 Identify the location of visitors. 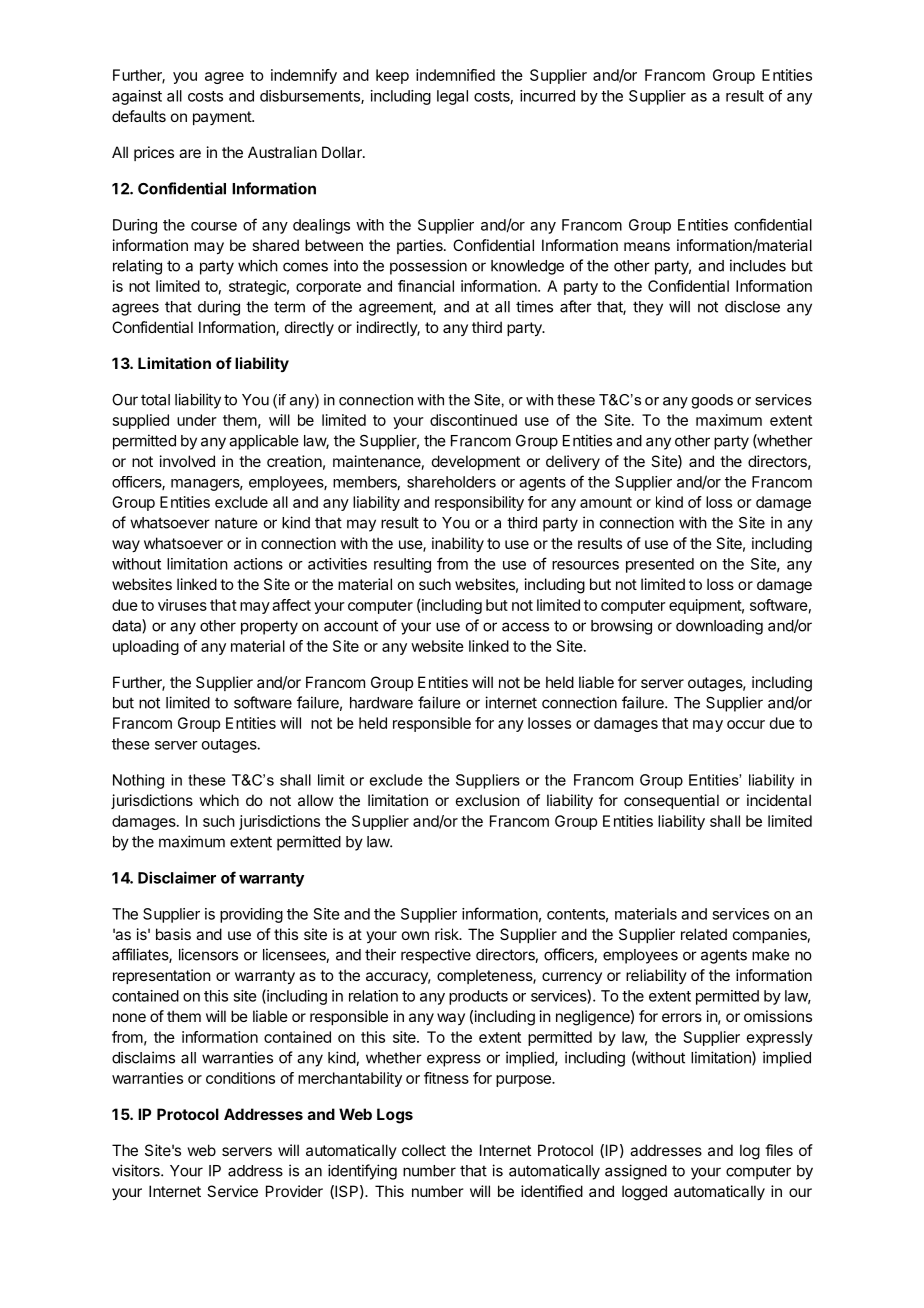
(137, 1170).
